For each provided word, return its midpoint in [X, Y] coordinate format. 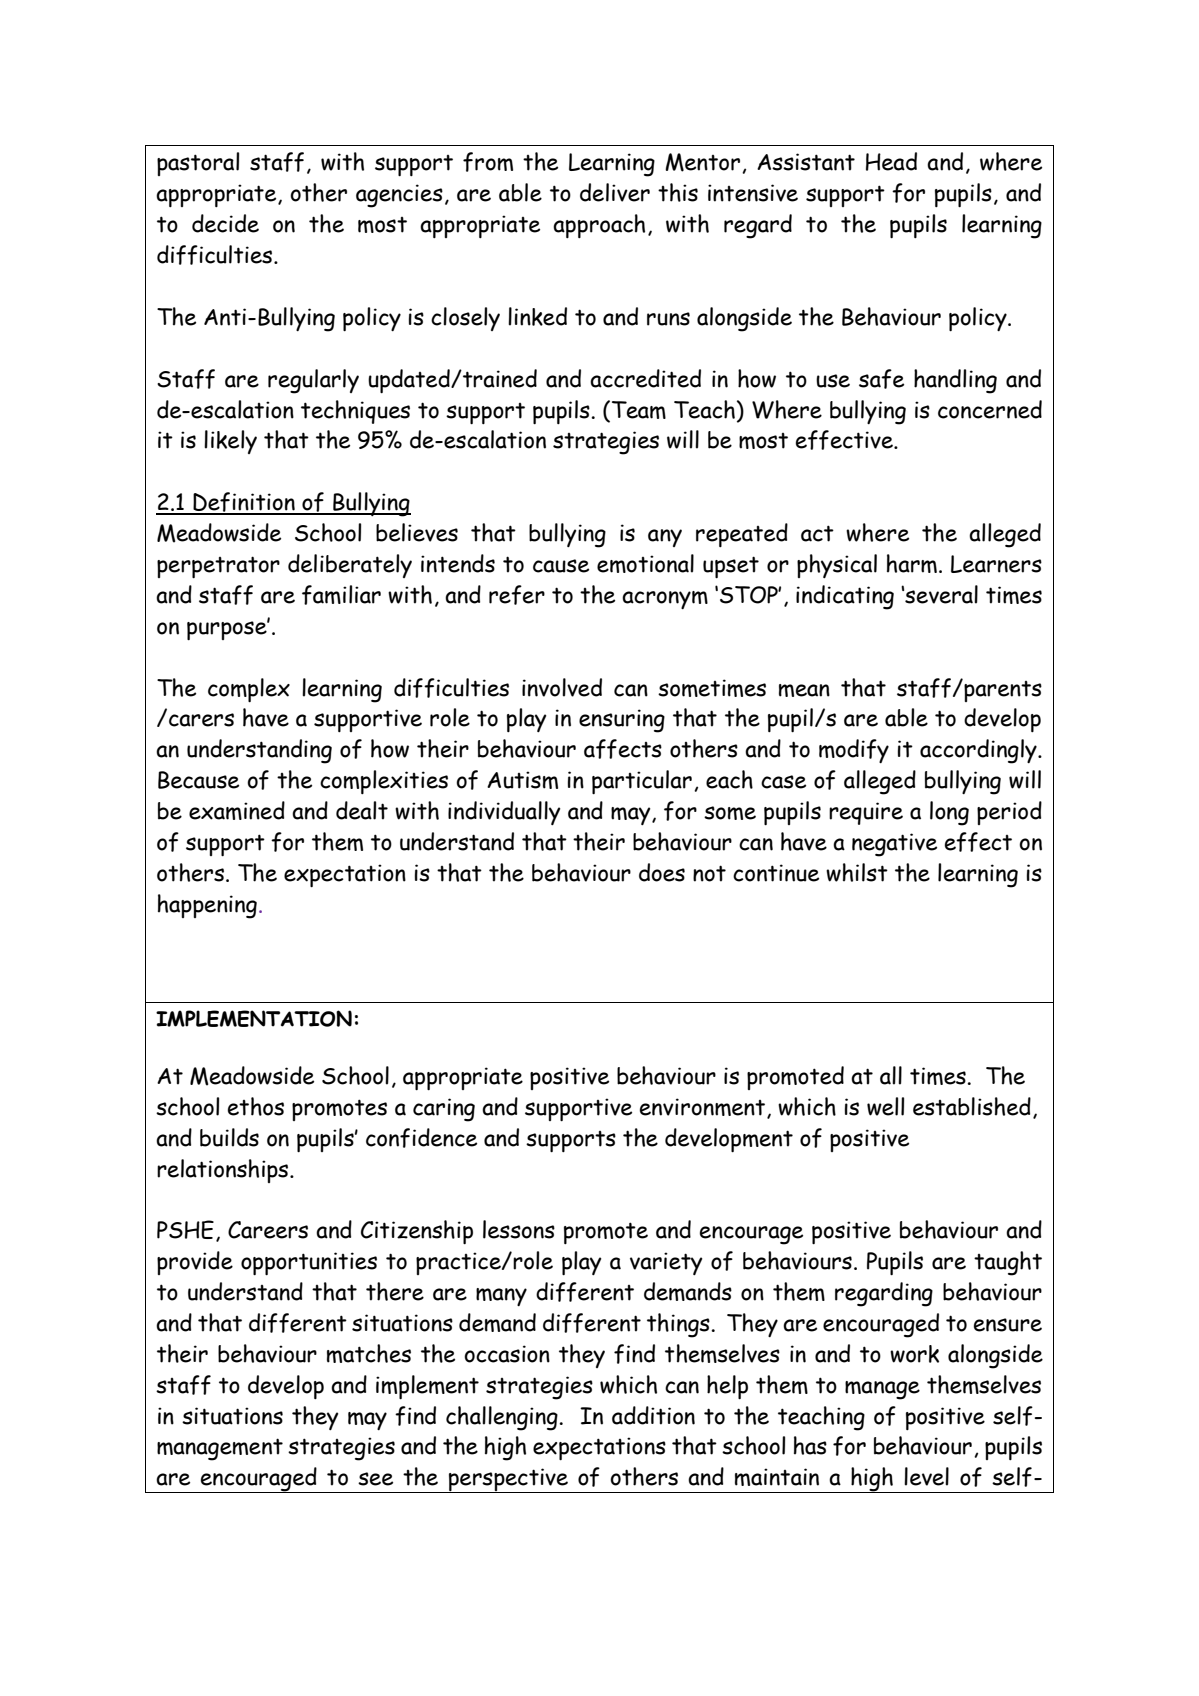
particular [642, 782]
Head [891, 161]
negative [894, 845]
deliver [615, 192]
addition [653, 1415]
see [375, 1479]
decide [225, 223]
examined [237, 810]
